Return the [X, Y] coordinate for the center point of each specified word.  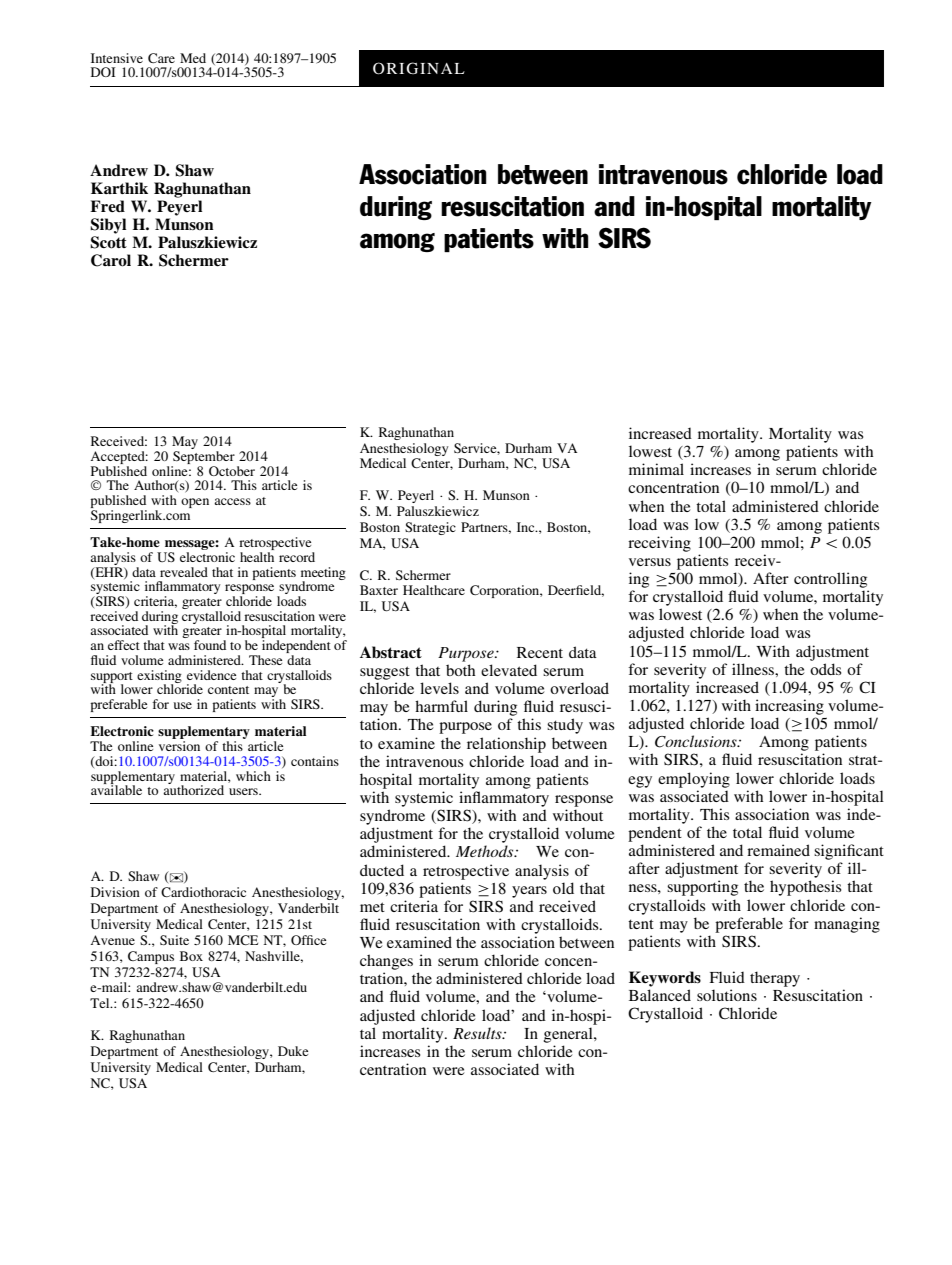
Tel [101, 1003]
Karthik [119, 188]
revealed [184, 572]
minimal [656, 469]
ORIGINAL [419, 68]
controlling [830, 580]
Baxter [379, 590]
